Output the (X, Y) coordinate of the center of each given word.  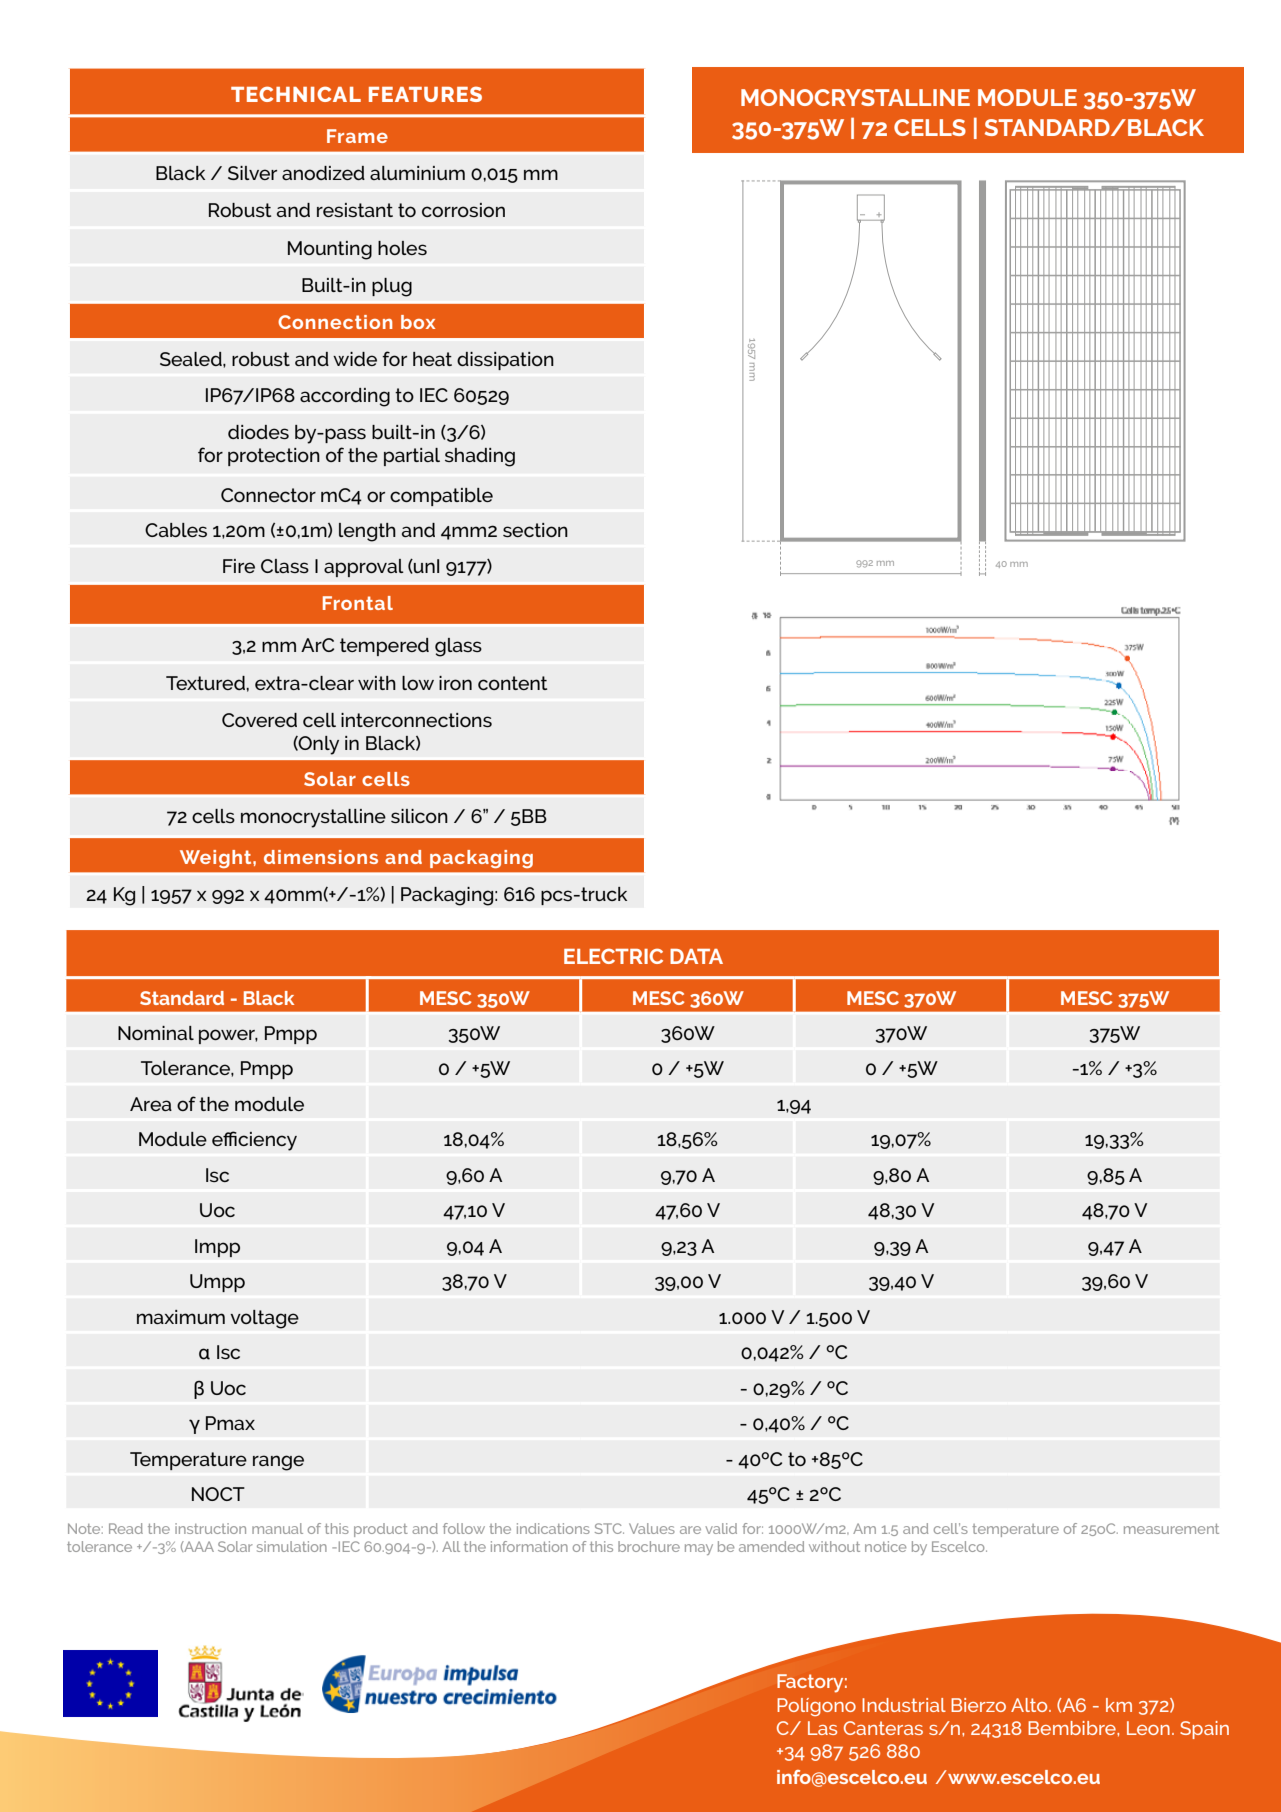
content (512, 683)
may (699, 1549)
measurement (1171, 1529)
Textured (206, 683)
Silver (252, 173)
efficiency (254, 1141)
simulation (292, 1546)
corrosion (463, 210)
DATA (696, 956)
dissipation (505, 361)
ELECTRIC (613, 956)
